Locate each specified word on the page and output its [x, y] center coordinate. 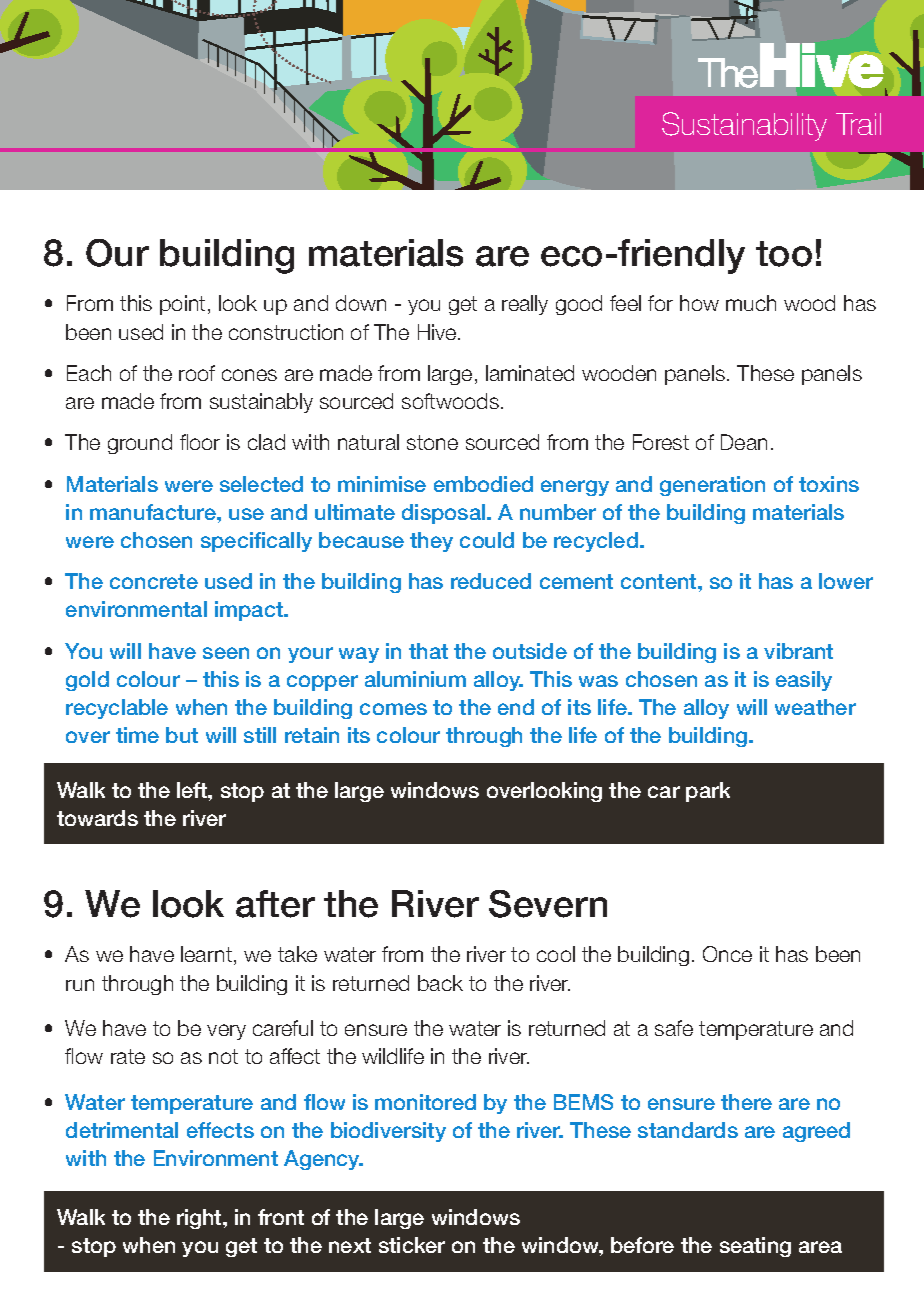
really [525, 305]
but [182, 735]
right [200, 1219]
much [751, 303]
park [708, 792]
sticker [412, 1245]
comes [393, 709]
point [182, 305]
